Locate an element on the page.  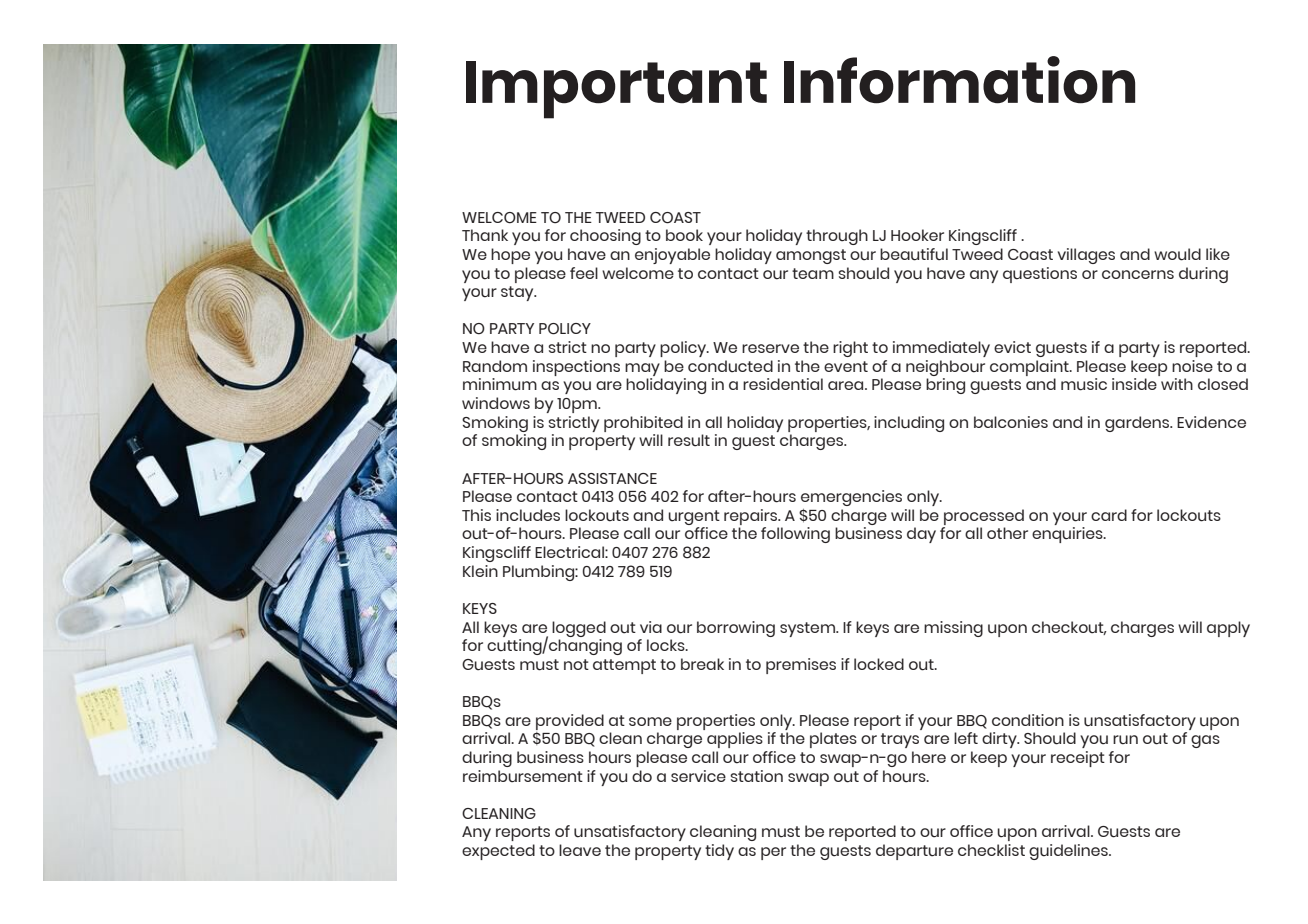
leave is located at coordinates (580, 850).
